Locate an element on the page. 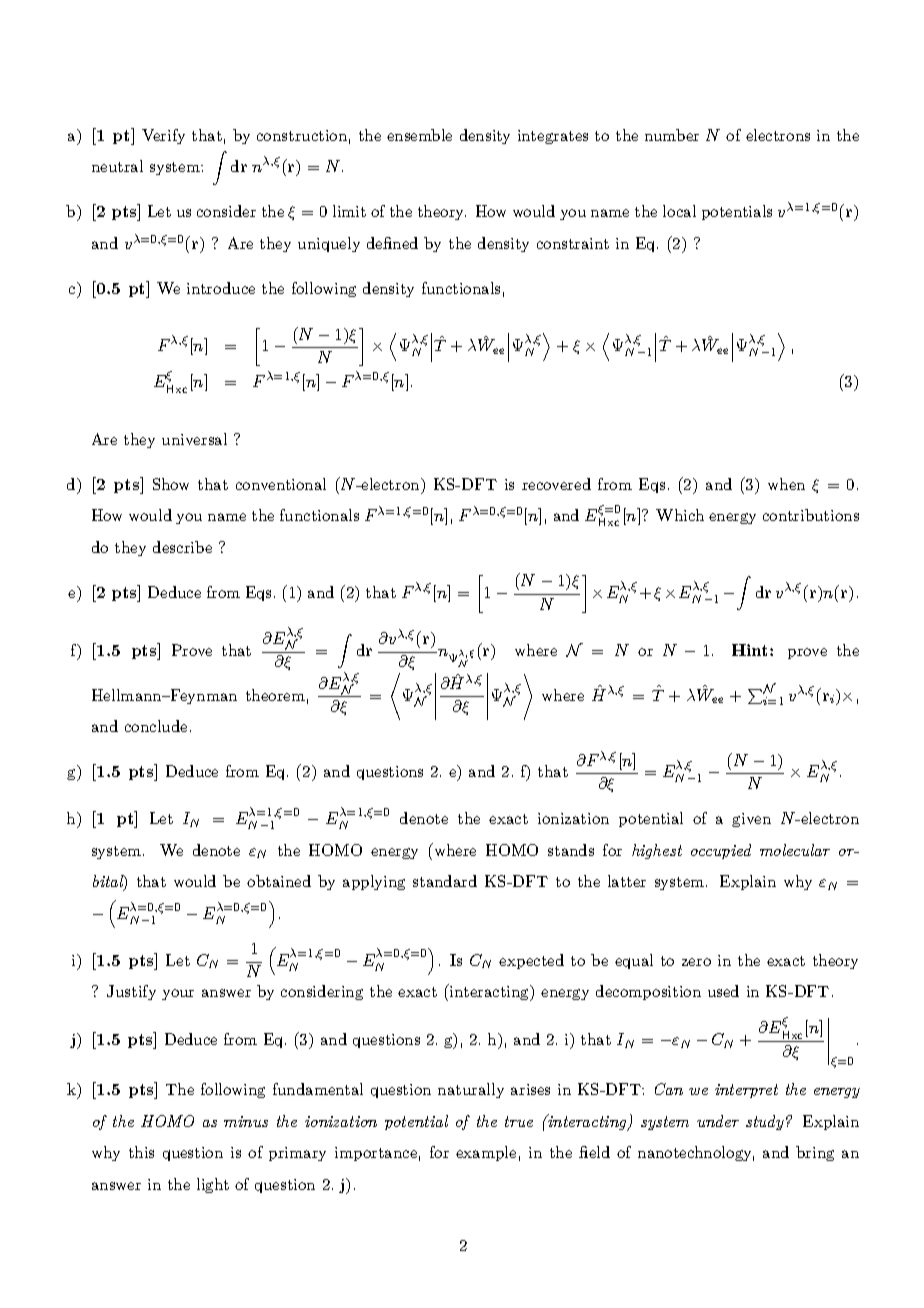  recovered is located at coordinates (556, 484).
